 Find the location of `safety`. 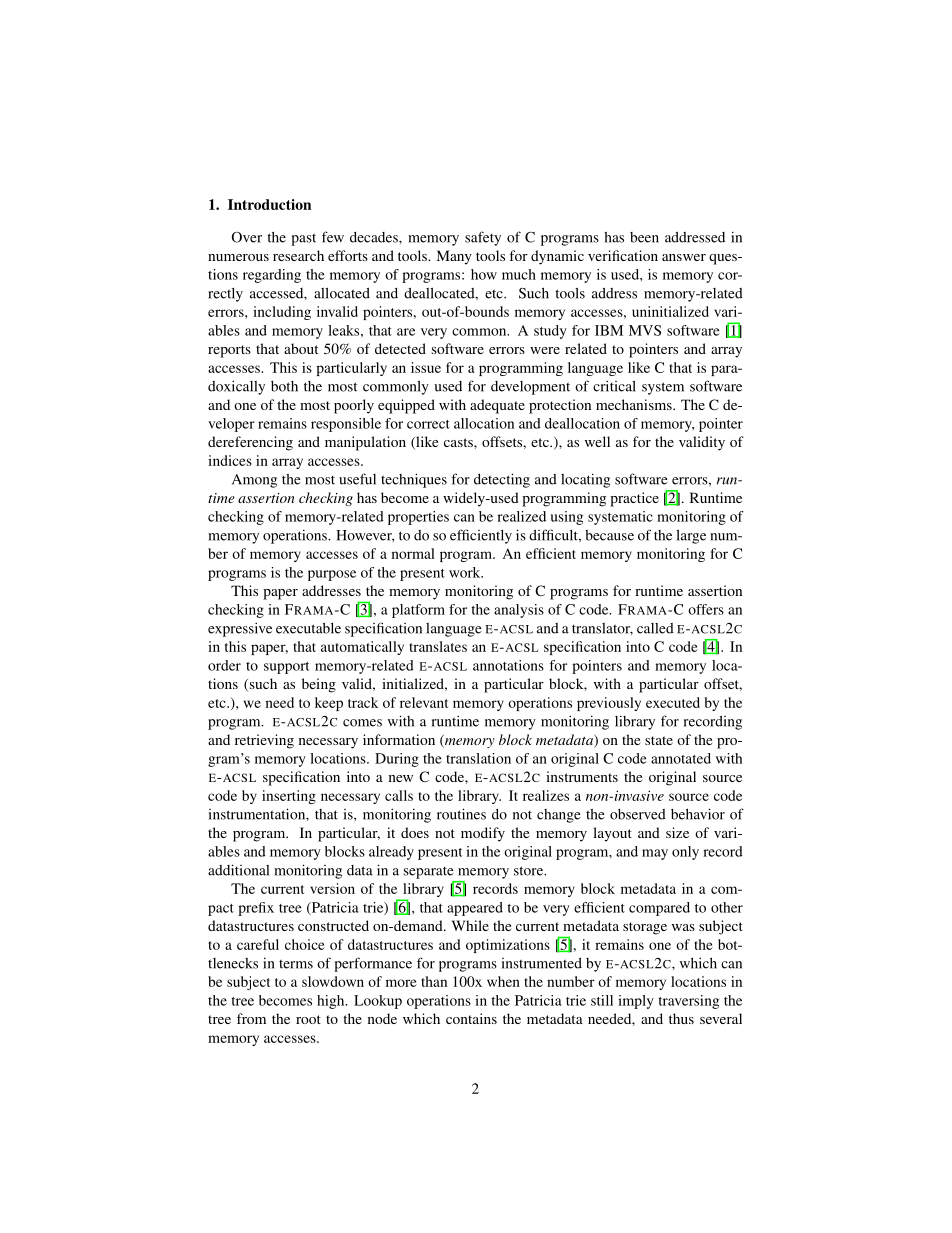

safety is located at coordinates (483, 238).
